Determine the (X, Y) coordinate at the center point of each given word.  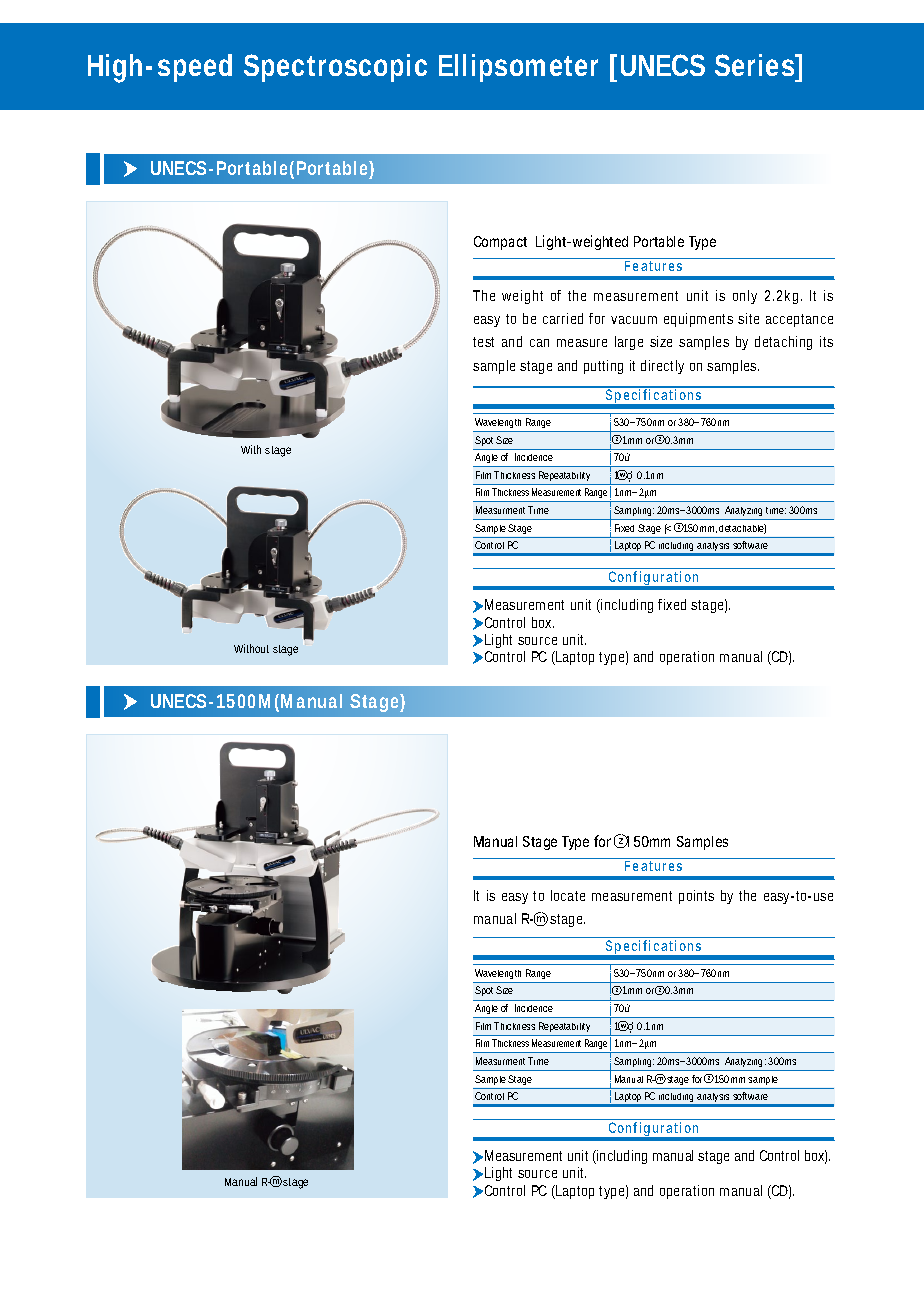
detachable (742, 529)
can (539, 343)
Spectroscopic (335, 68)
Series (757, 65)
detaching (783, 343)
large (629, 343)
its (826, 341)
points (696, 897)
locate (568, 895)
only (745, 297)
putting (603, 367)
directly (662, 367)
